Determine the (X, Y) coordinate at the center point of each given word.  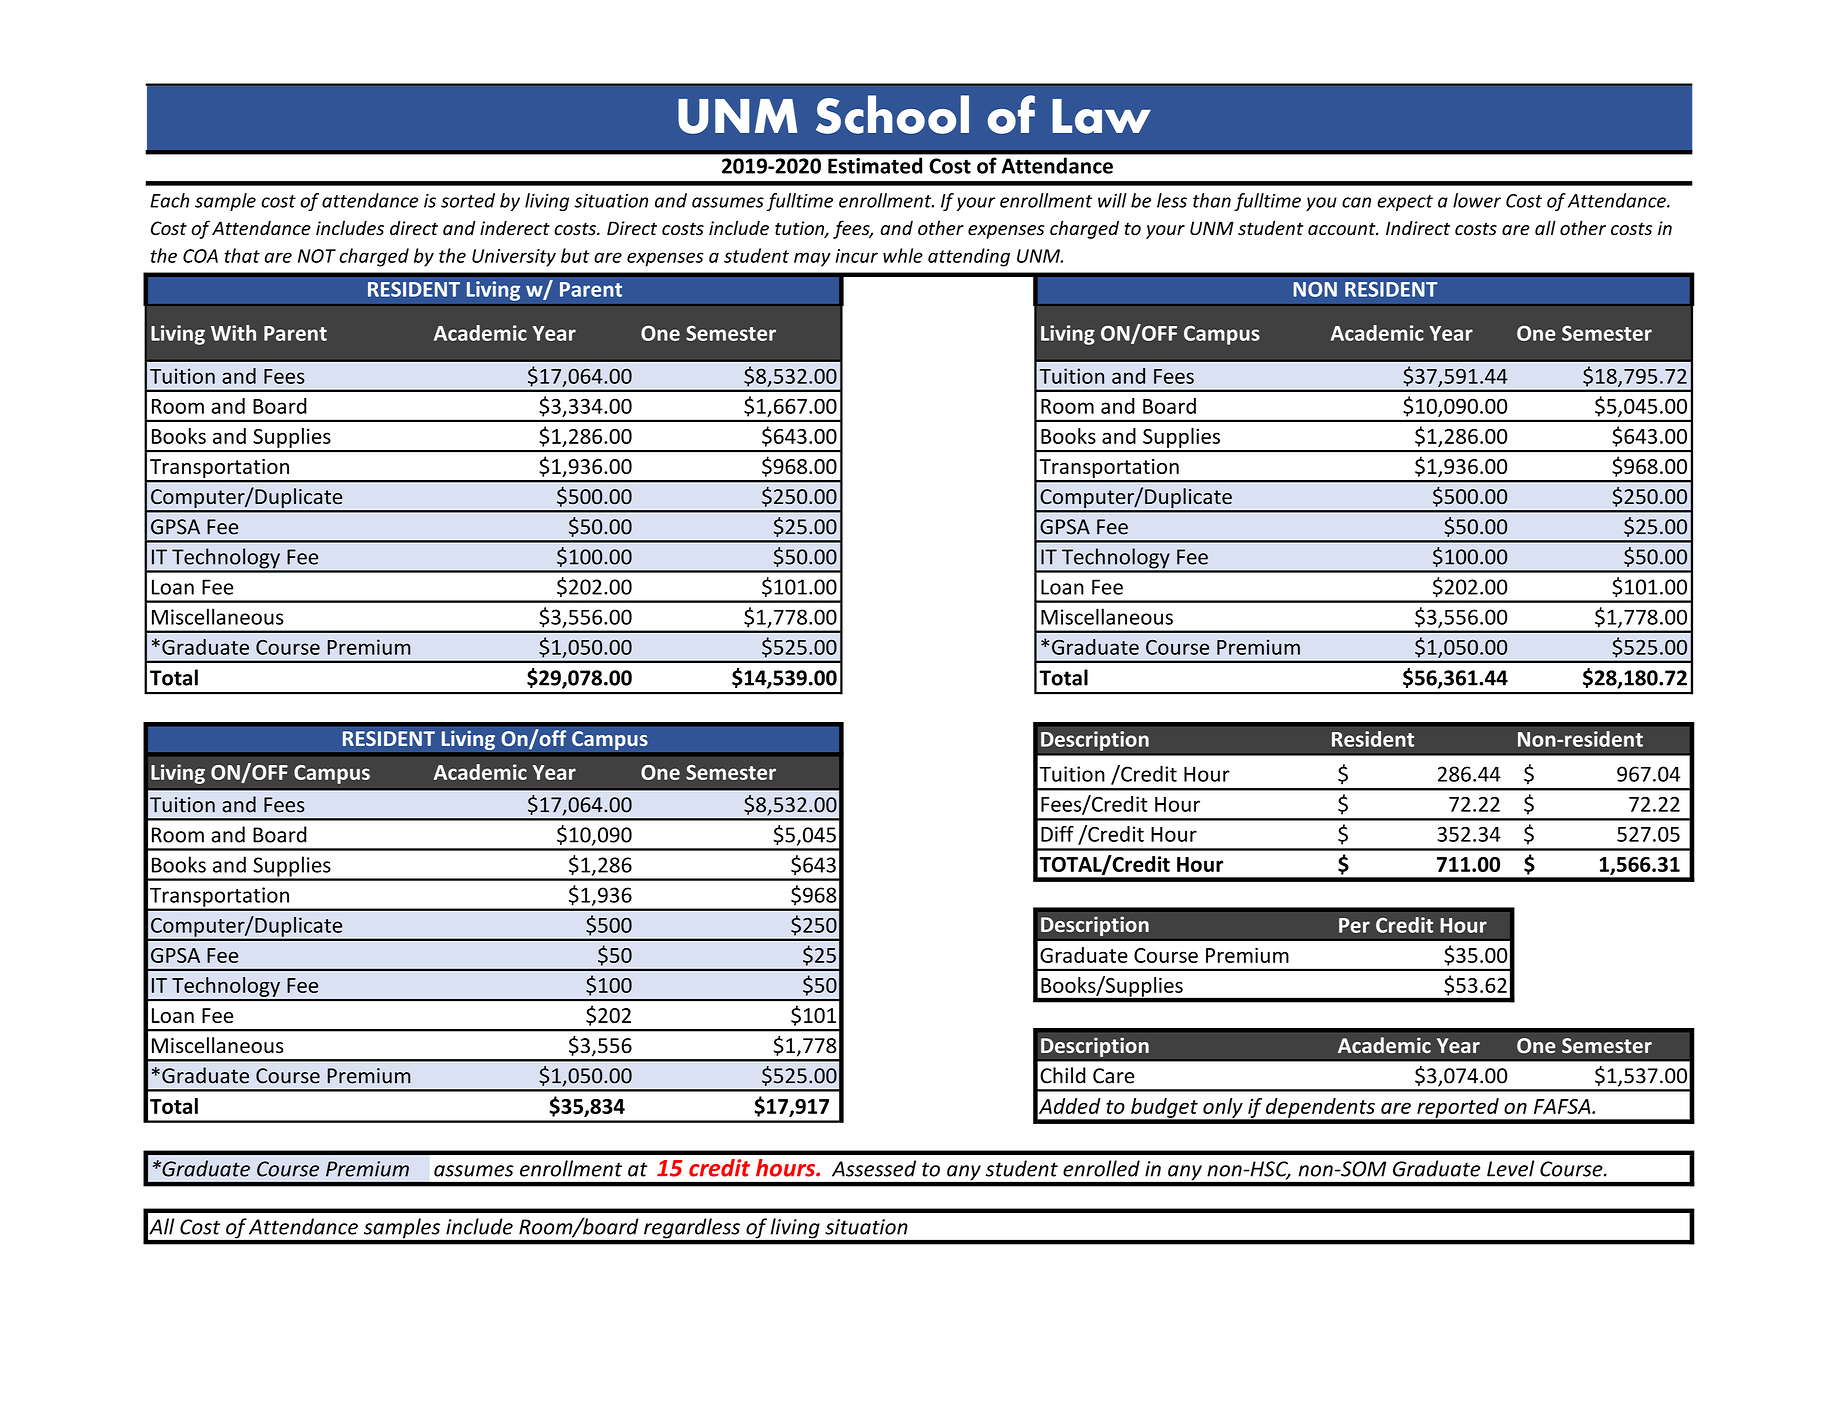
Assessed (874, 1168)
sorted (468, 200)
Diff (1057, 833)
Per (1354, 925)
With (233, 333)
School (892, 114)
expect (1405, 203)
